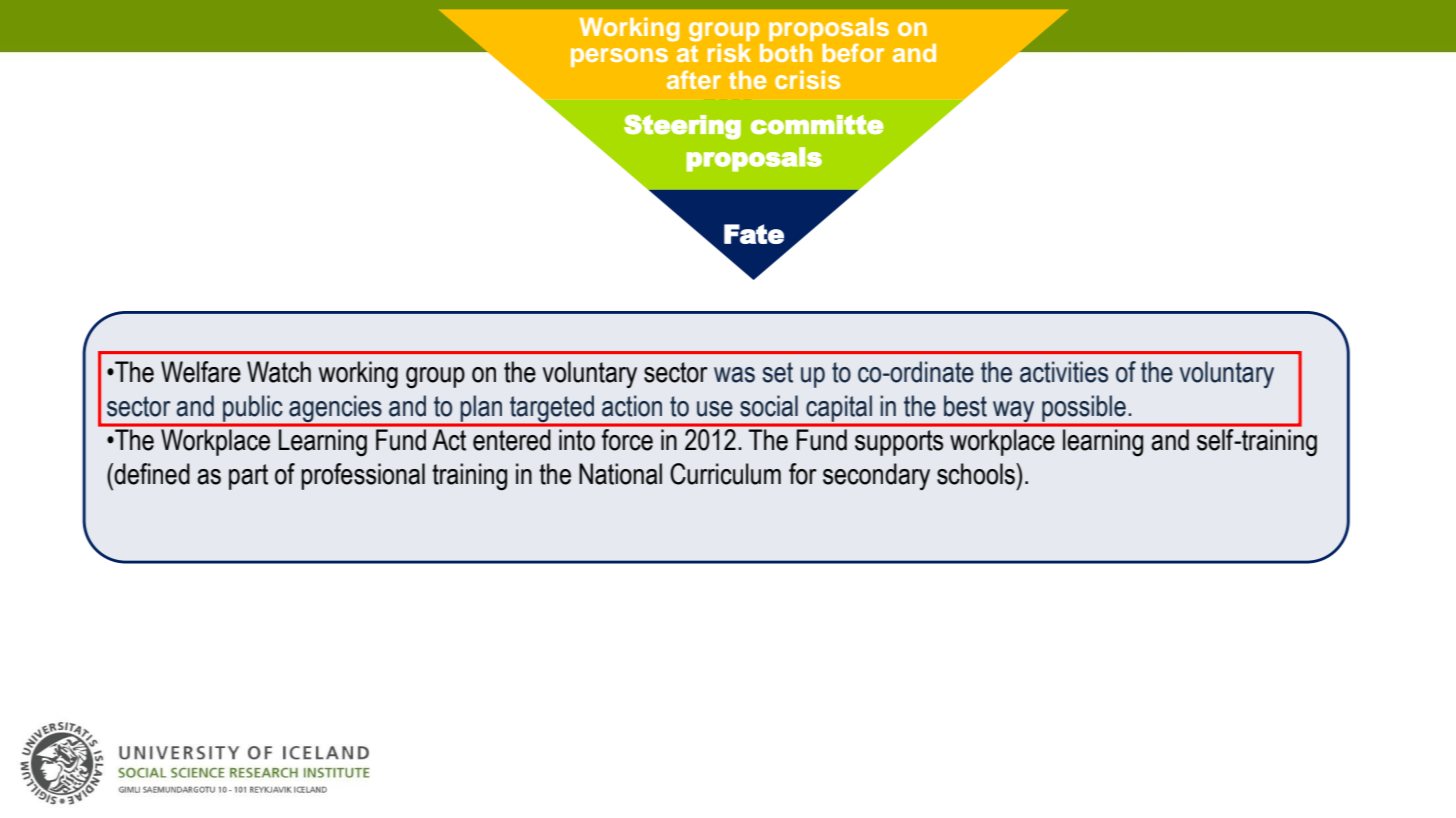  What do you see at coordinates (1064, 372) in the screenshot?
I see `activities` at bounding box center [1064, 372].
